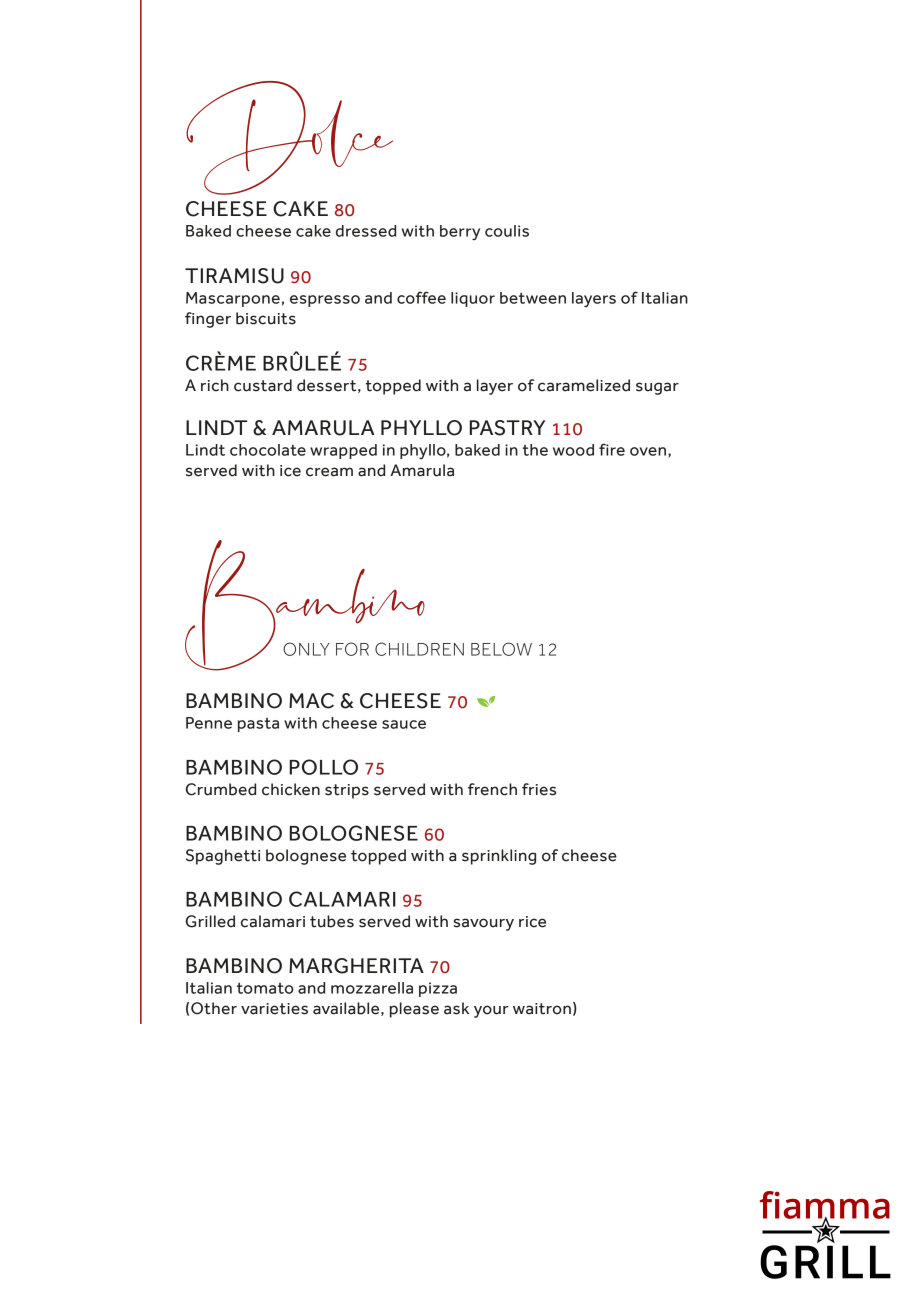  Describe the element at coordinates (539, 789) in the page. I see `fries` at that location.
